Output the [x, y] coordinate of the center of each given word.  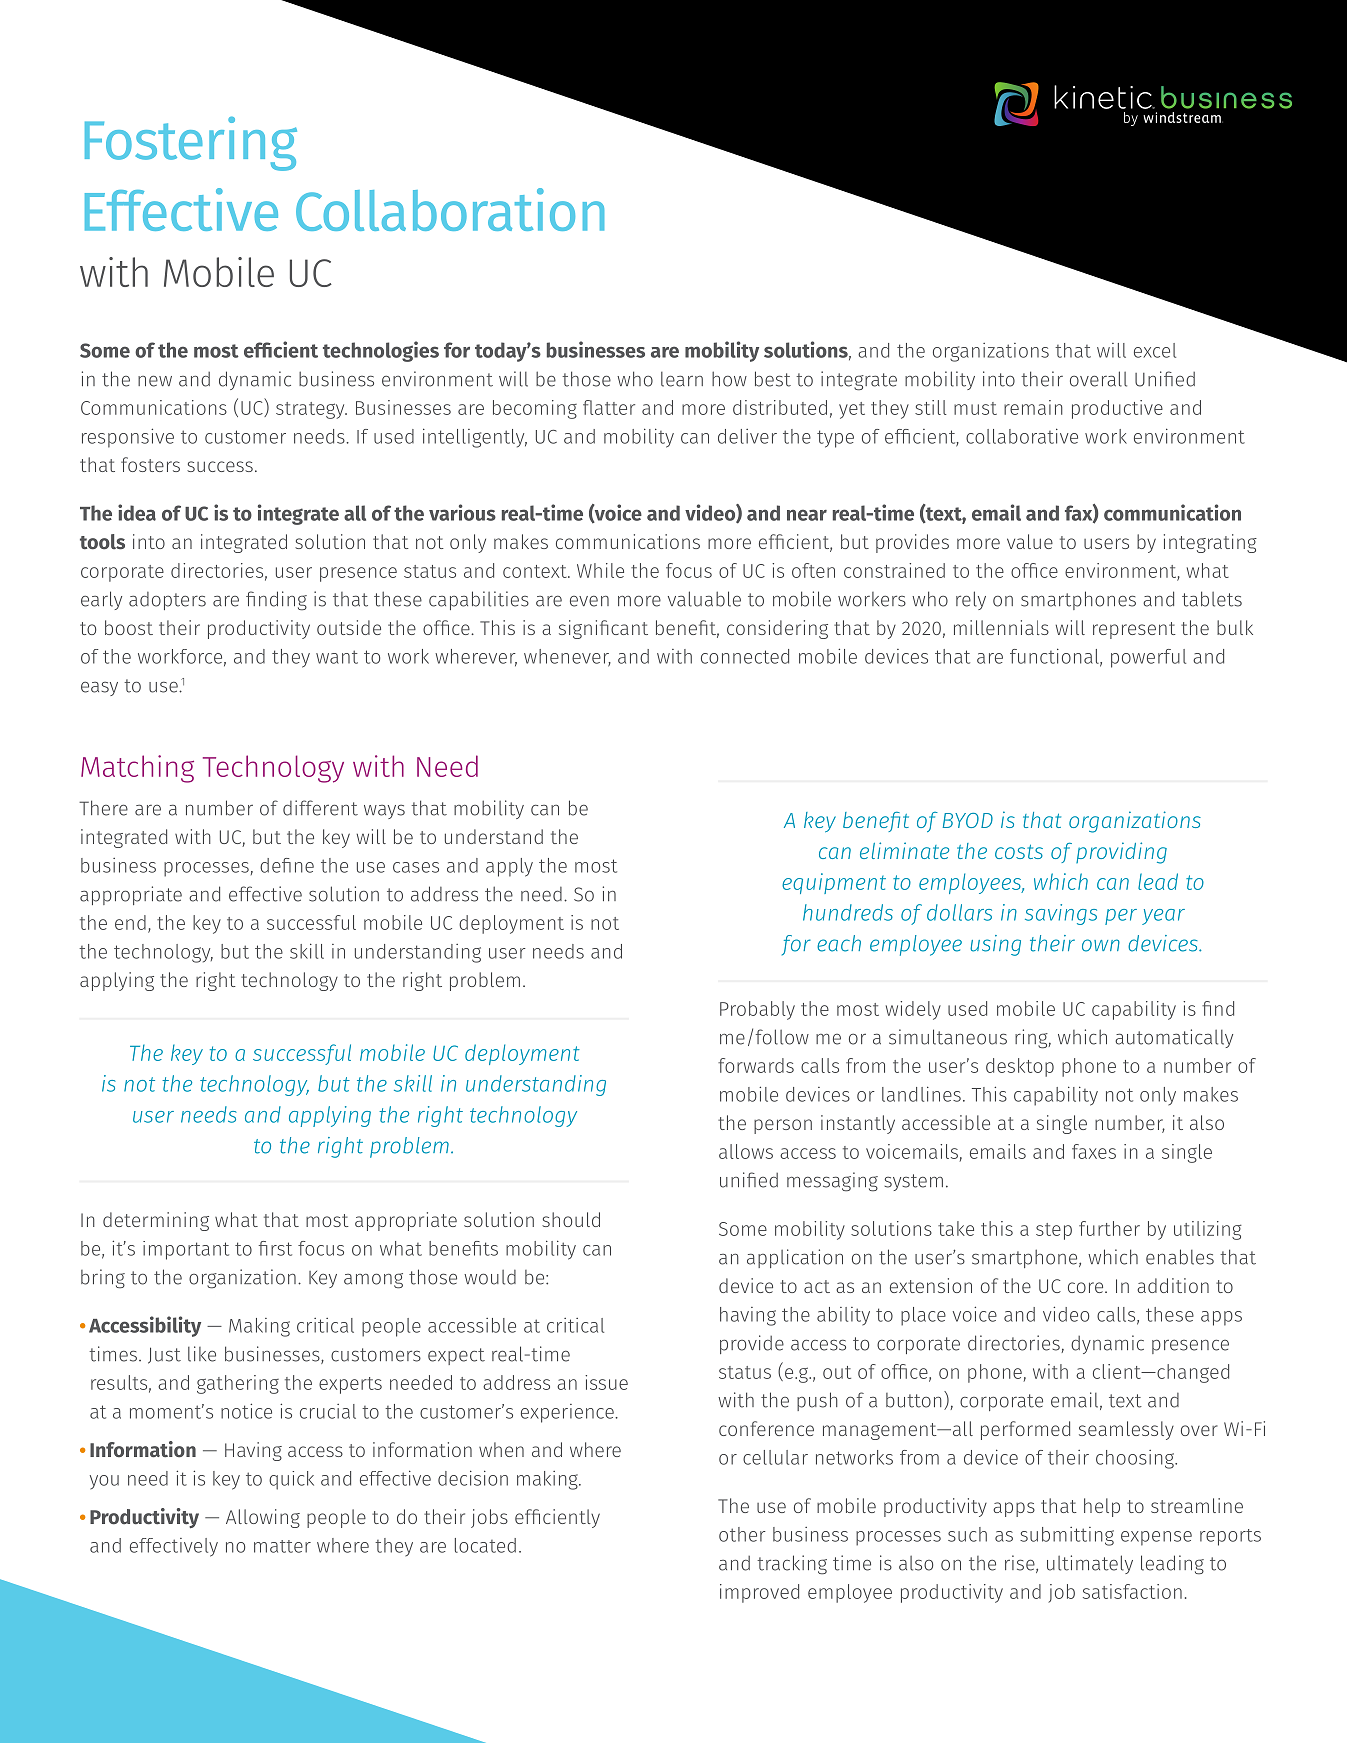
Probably [757, 1010]
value [1030, 541]
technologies [381, 351]
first [275, 1248]
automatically [1174, 1038]
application [795, 1258]
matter [282, 1546]
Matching [137, 769]
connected [745, 656]
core [1087, 1287]
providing [1121, 853]
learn [682, 379]
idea [137, 512]
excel [1155, 350]
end [130, 922]
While [600, 570]
